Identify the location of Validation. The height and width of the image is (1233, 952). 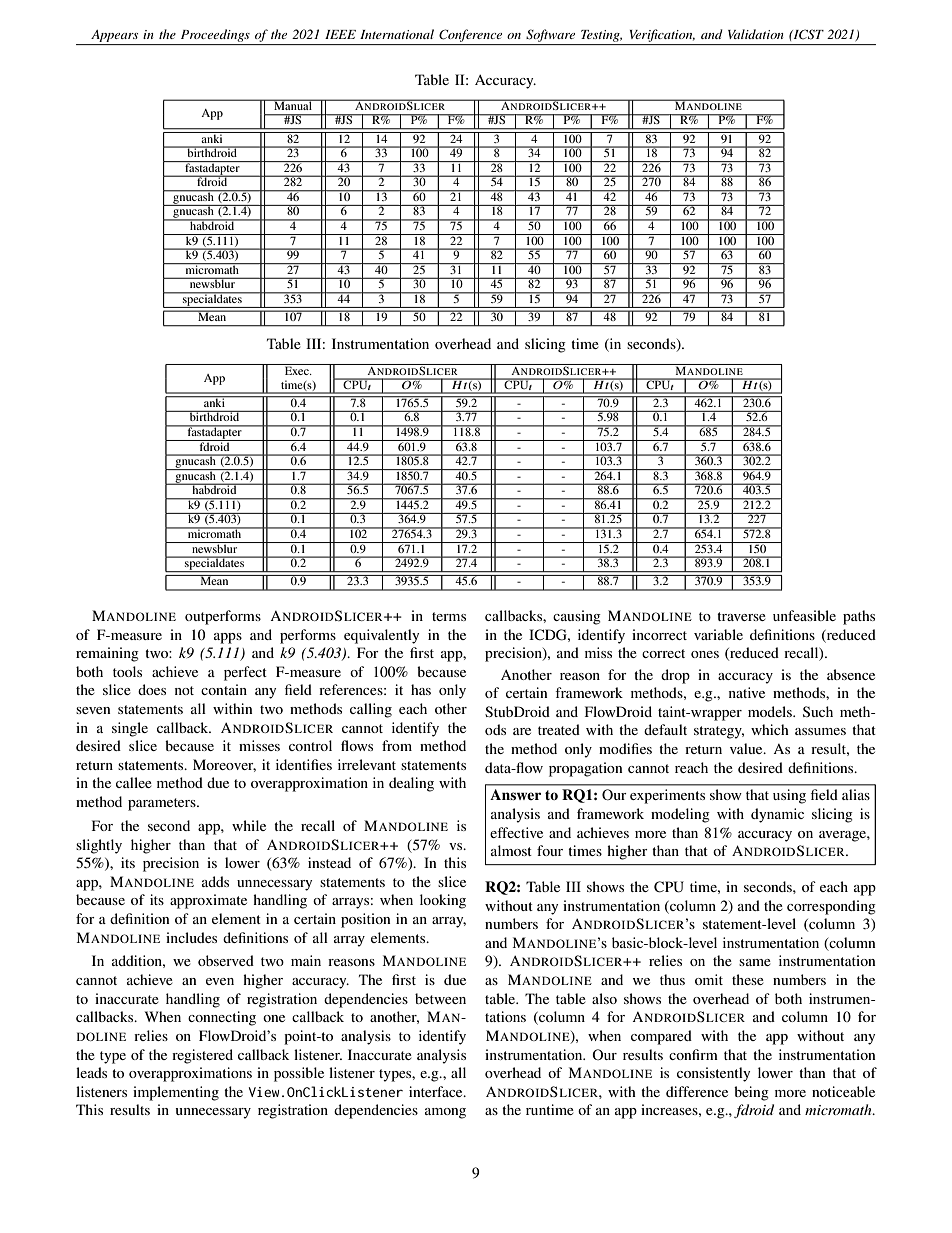
(756, 34).
